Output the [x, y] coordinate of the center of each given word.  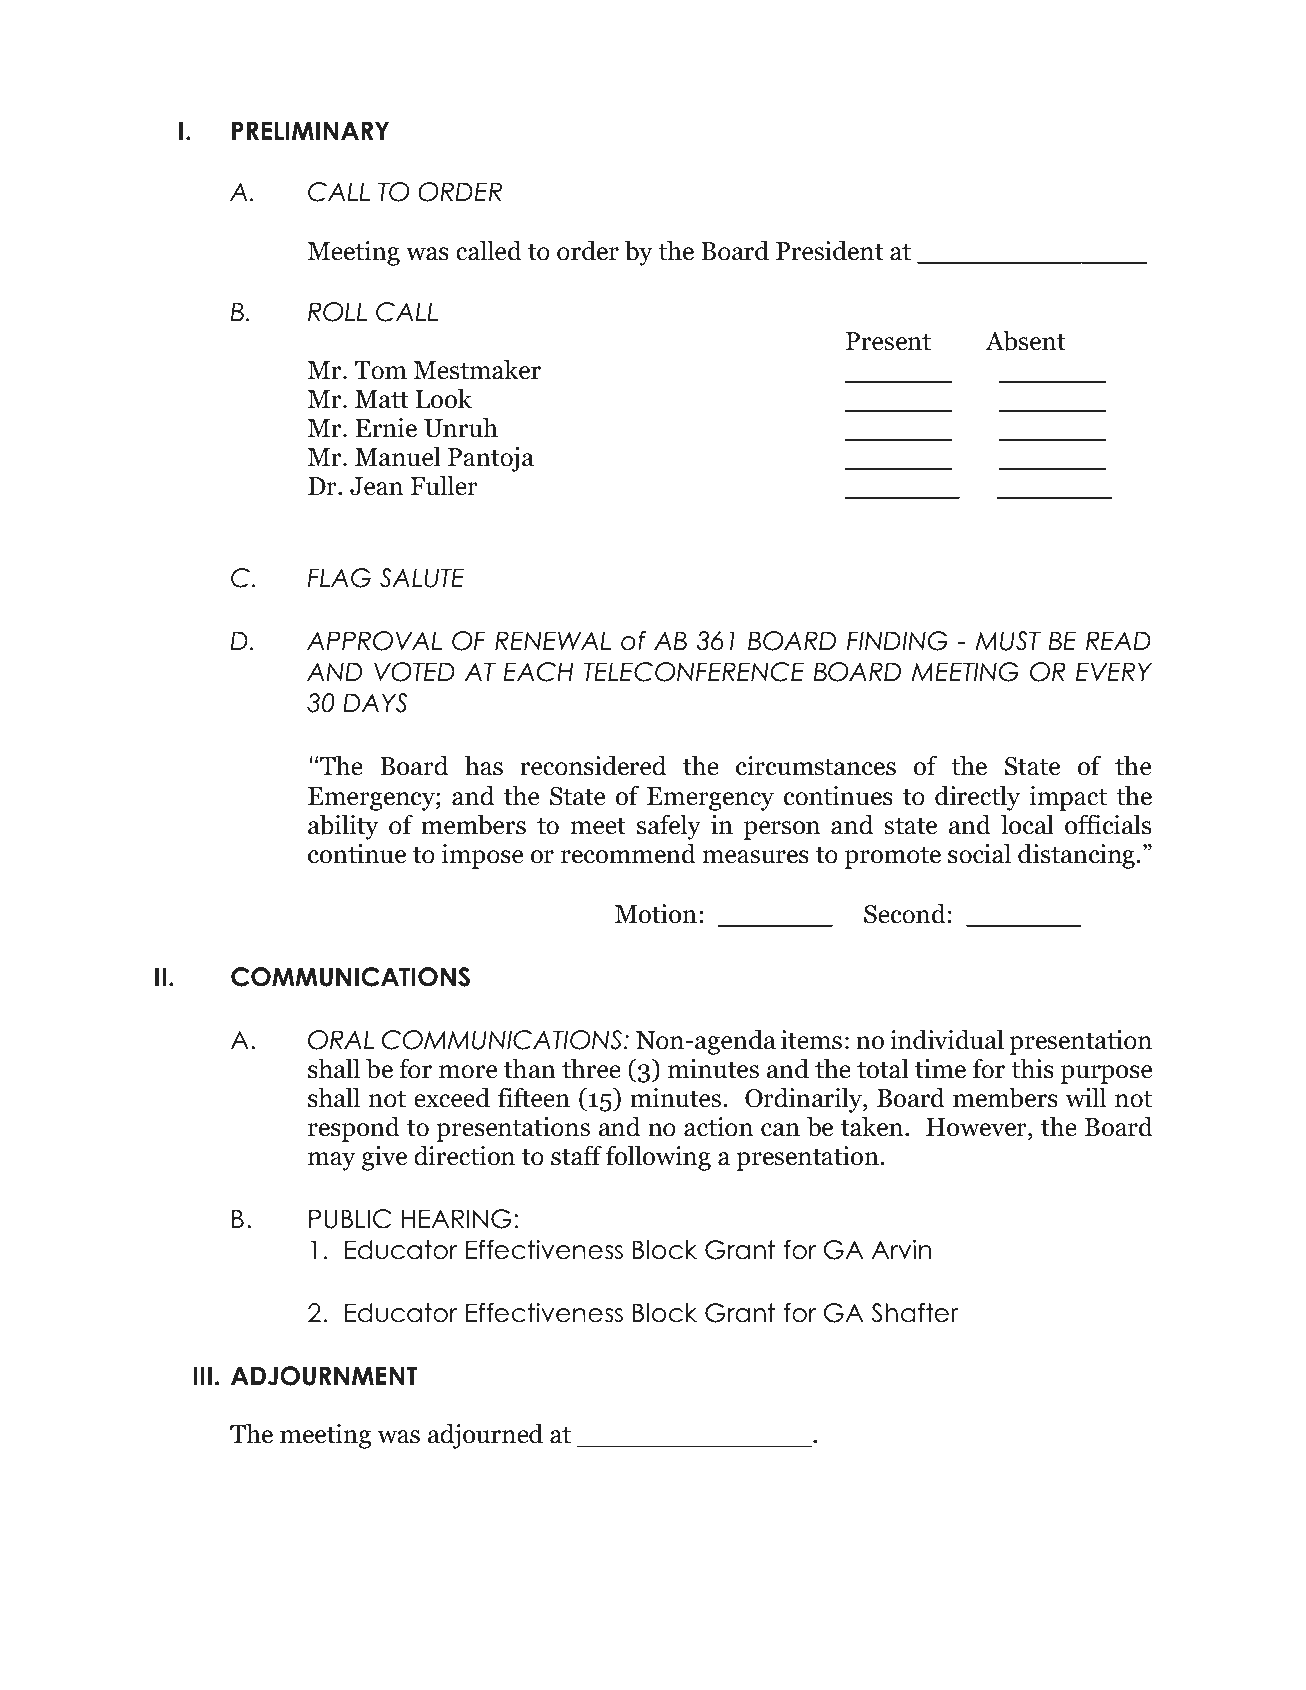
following [658, 1158]
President [829, 250]
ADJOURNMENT [324, 1376]
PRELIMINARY [310, 130]
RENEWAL [553, 640]
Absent [1025, 340]
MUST [1008, 641]
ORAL [341, 1040]
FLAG [339, 578]
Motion [656, 914]
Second [905, 913]
